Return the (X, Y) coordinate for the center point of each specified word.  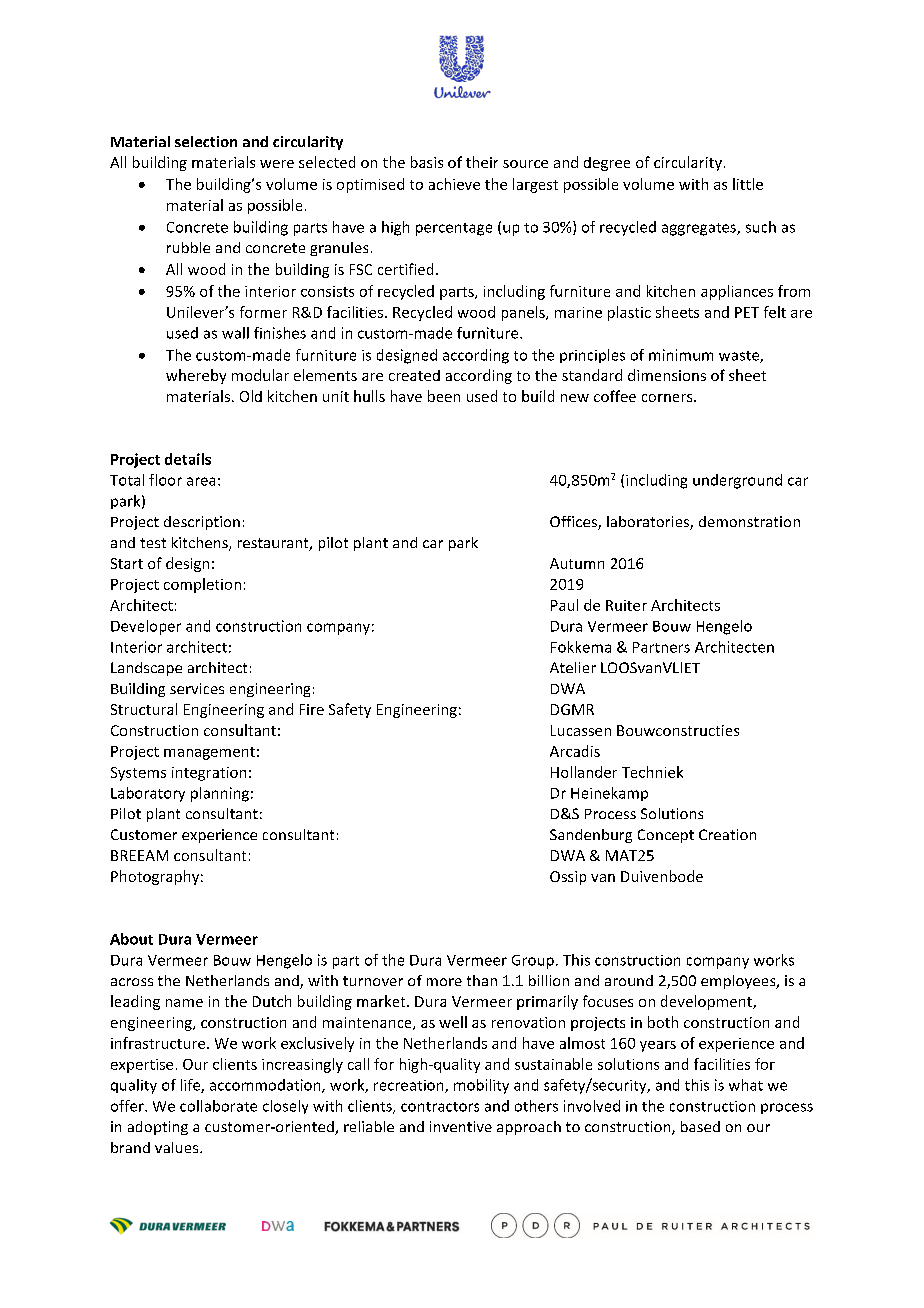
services (197, 688)
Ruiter (626, 605)
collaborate (218, 1106)
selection (206, 141)
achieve (454, 184)
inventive (461, 1126)
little (748, 184)
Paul (564, 605)
